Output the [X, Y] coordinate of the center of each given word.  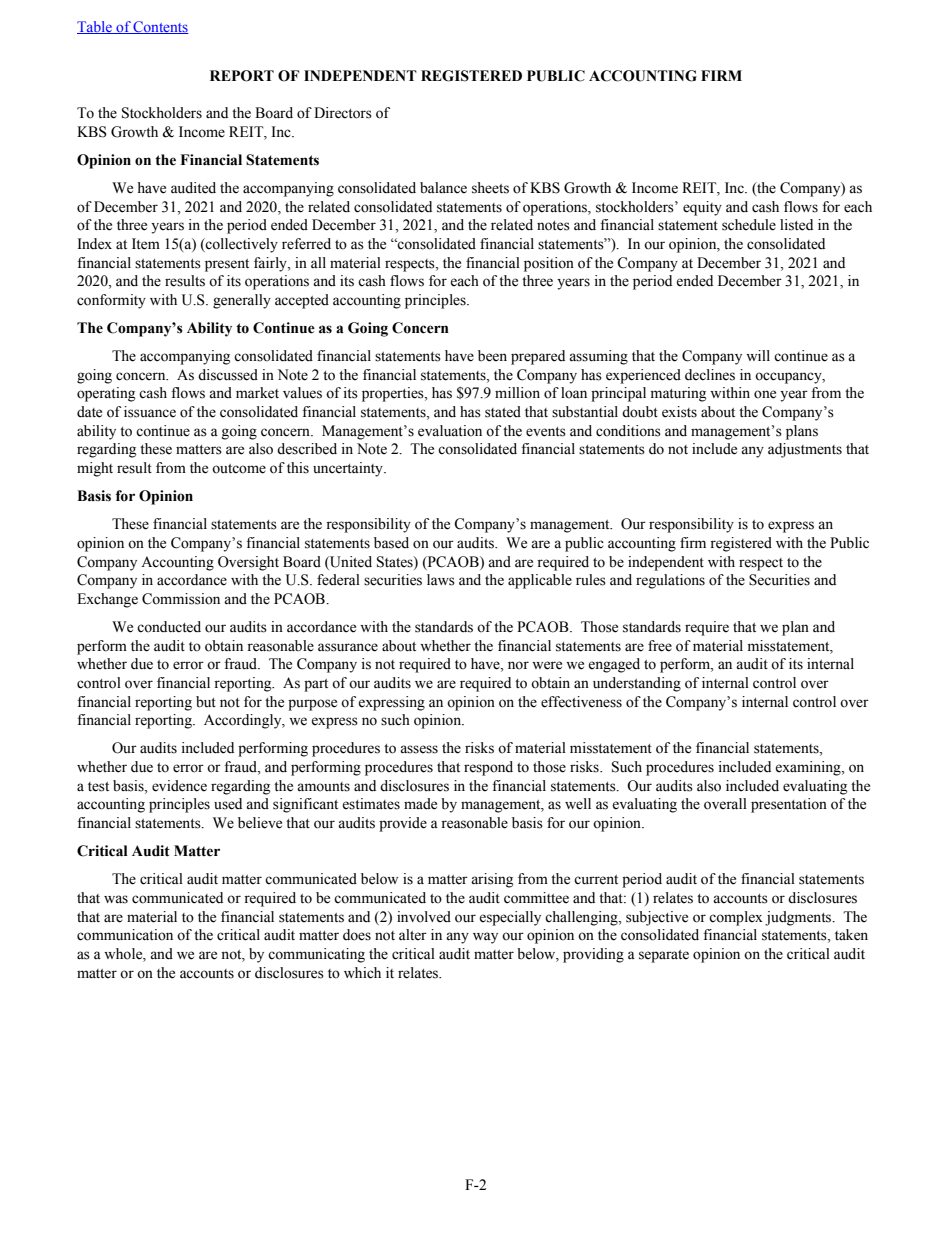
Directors [343, 113]
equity [702, 208]
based [391, 543]
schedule [749, 225]
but [206, 702]
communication [125, 935]
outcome [239, 469]
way [485, 938]
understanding [637, 684]
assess [419, 749]
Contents [160, 27]
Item [146, 244]
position [549, 264]
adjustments [805, 450]
